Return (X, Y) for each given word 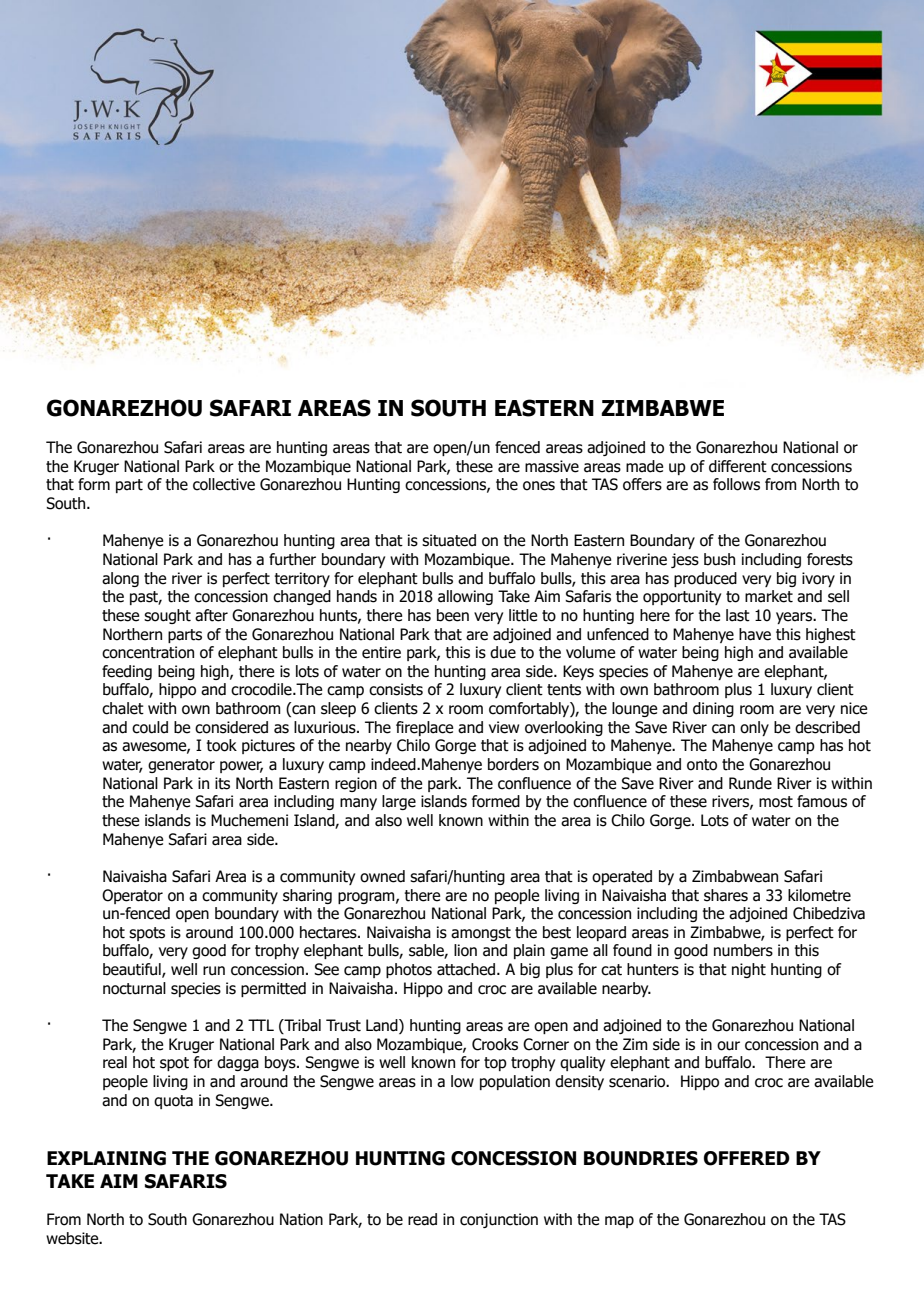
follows (736, 484)
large (399, 802)
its (222, 783)
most (776, 802)
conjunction (499, 1220)
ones (539, 486)
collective (224, 484)
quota (173, 1102)
